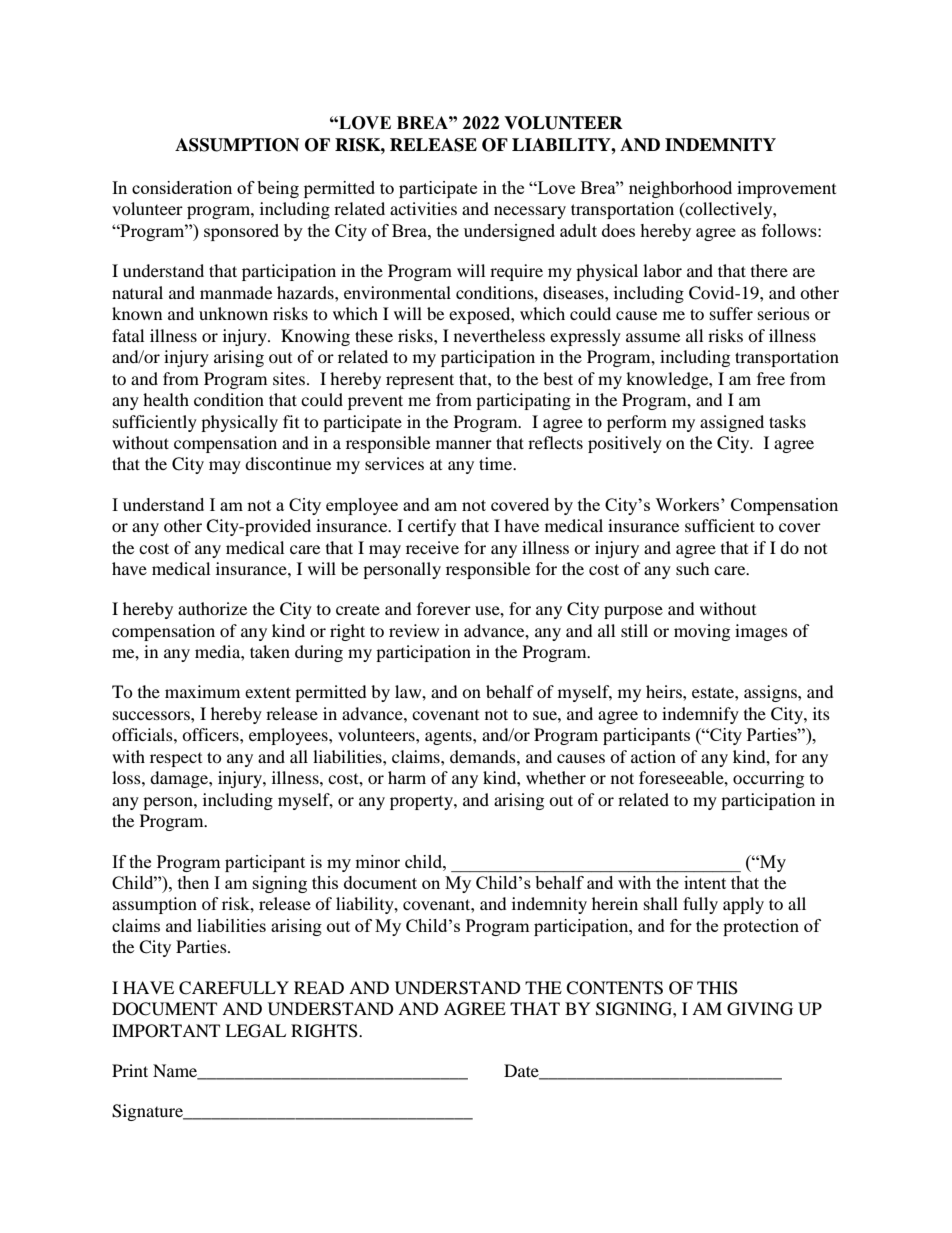 Image resolution: width=952 pixels, height=1233 pixels. What do you see at coordinates (786, 189) in the screenshot?
I see `improvement` at bounding box center [786, 189].
